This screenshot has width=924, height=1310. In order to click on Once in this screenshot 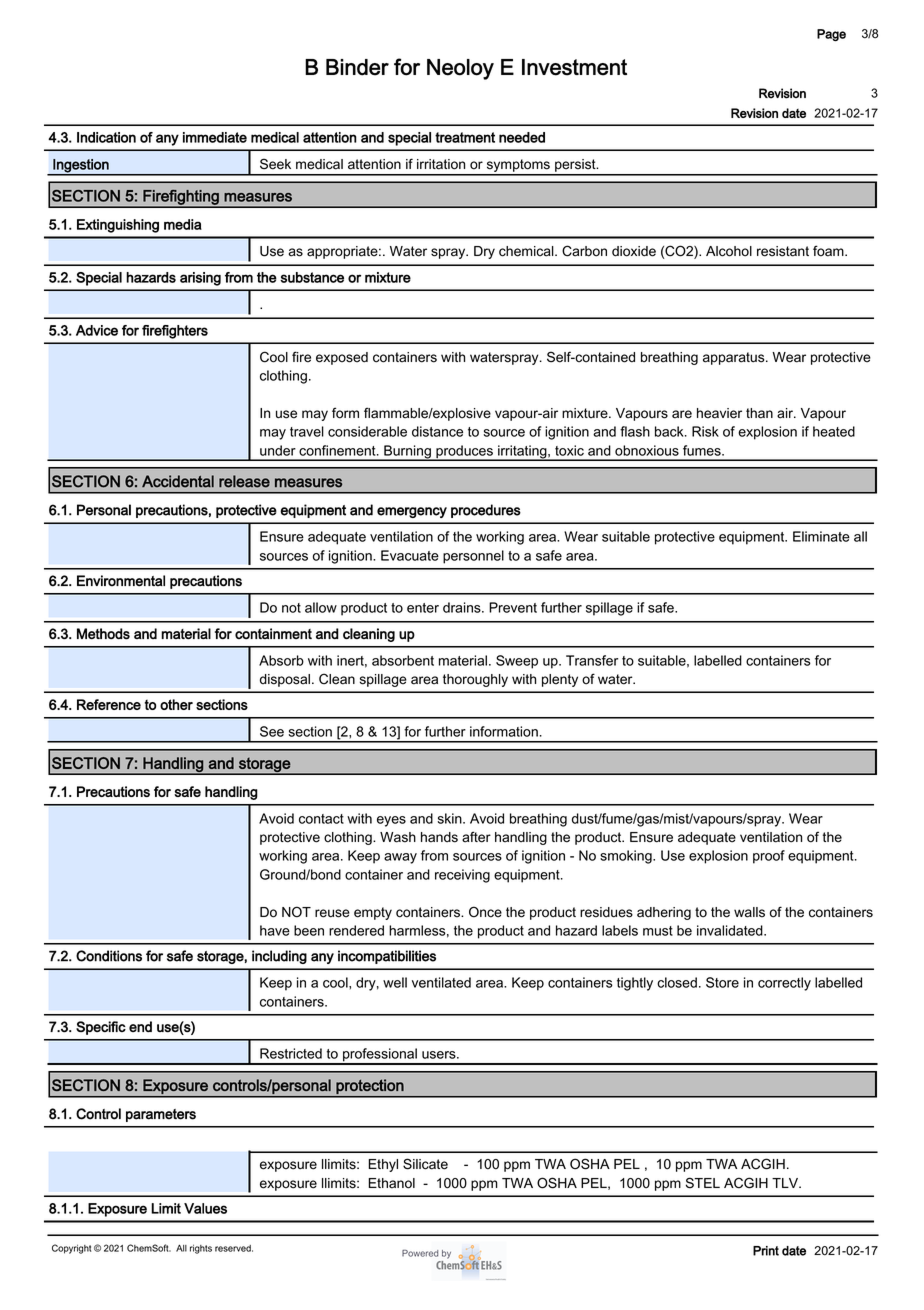, I will do `click(485, 912)`.
